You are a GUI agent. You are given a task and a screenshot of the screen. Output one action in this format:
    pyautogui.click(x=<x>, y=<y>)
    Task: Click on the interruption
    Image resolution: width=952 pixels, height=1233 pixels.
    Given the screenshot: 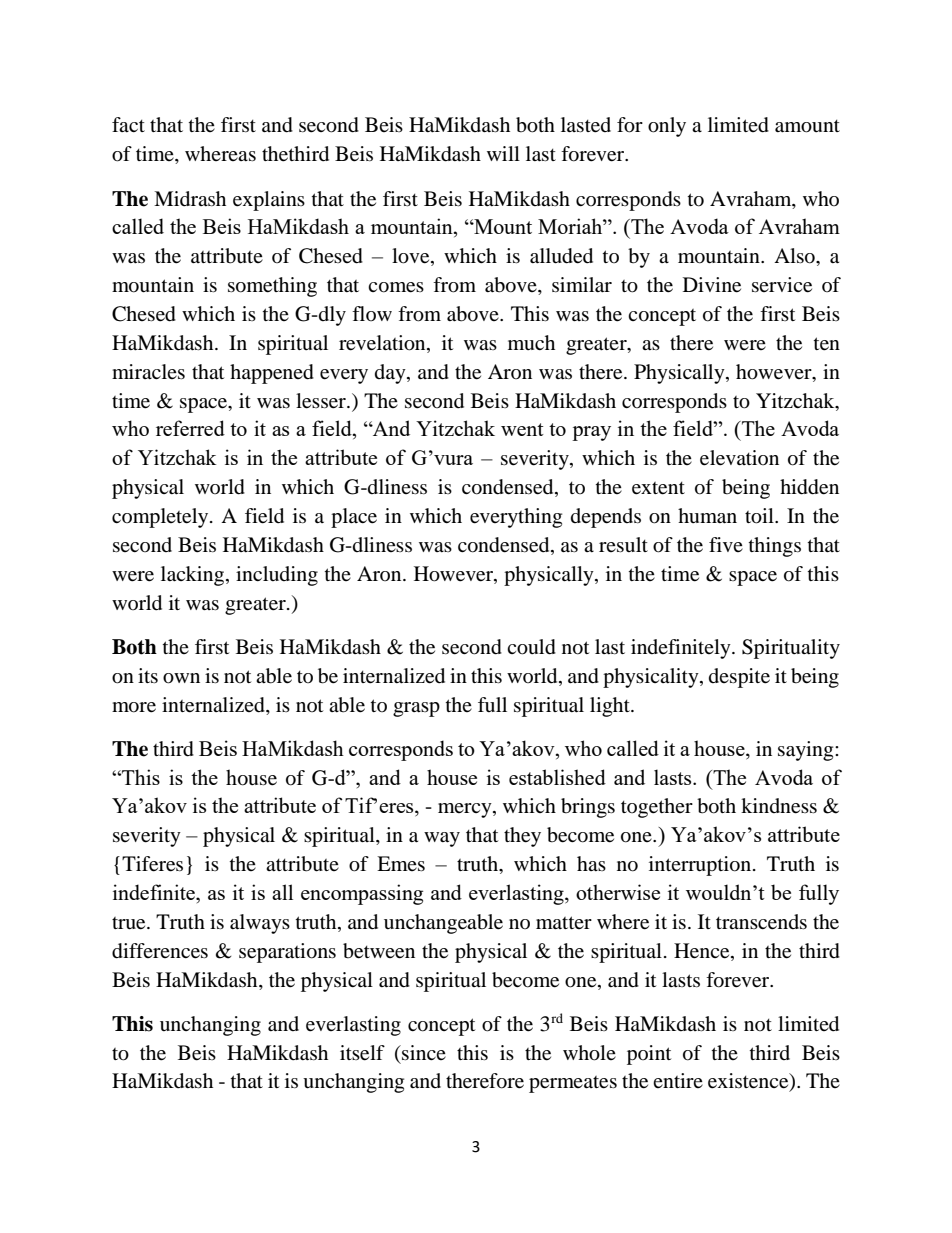 What is the action you would take?
    pyautogui.click(x=700, y=866)
